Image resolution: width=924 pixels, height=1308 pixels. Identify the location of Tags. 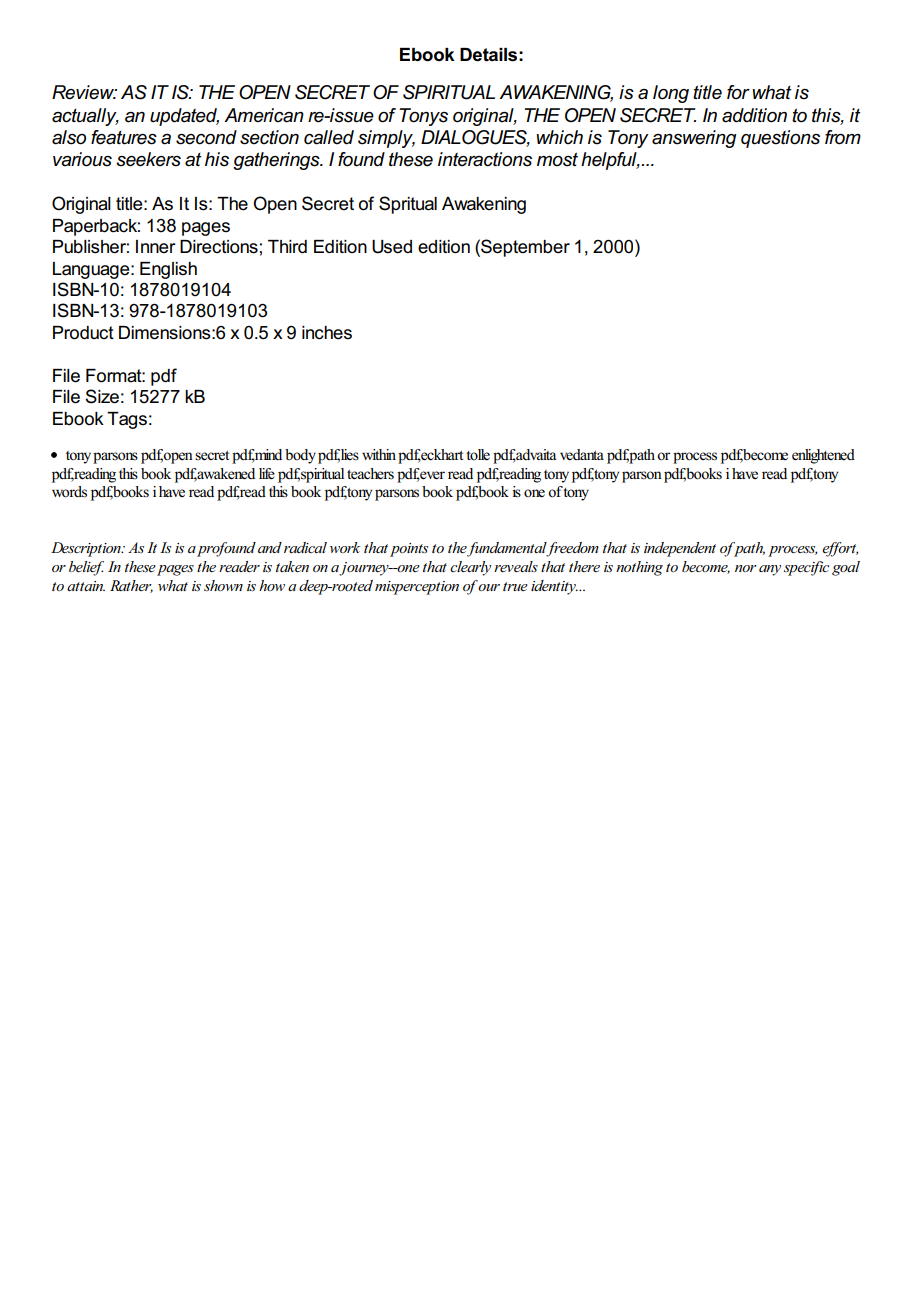
(127, 420).
